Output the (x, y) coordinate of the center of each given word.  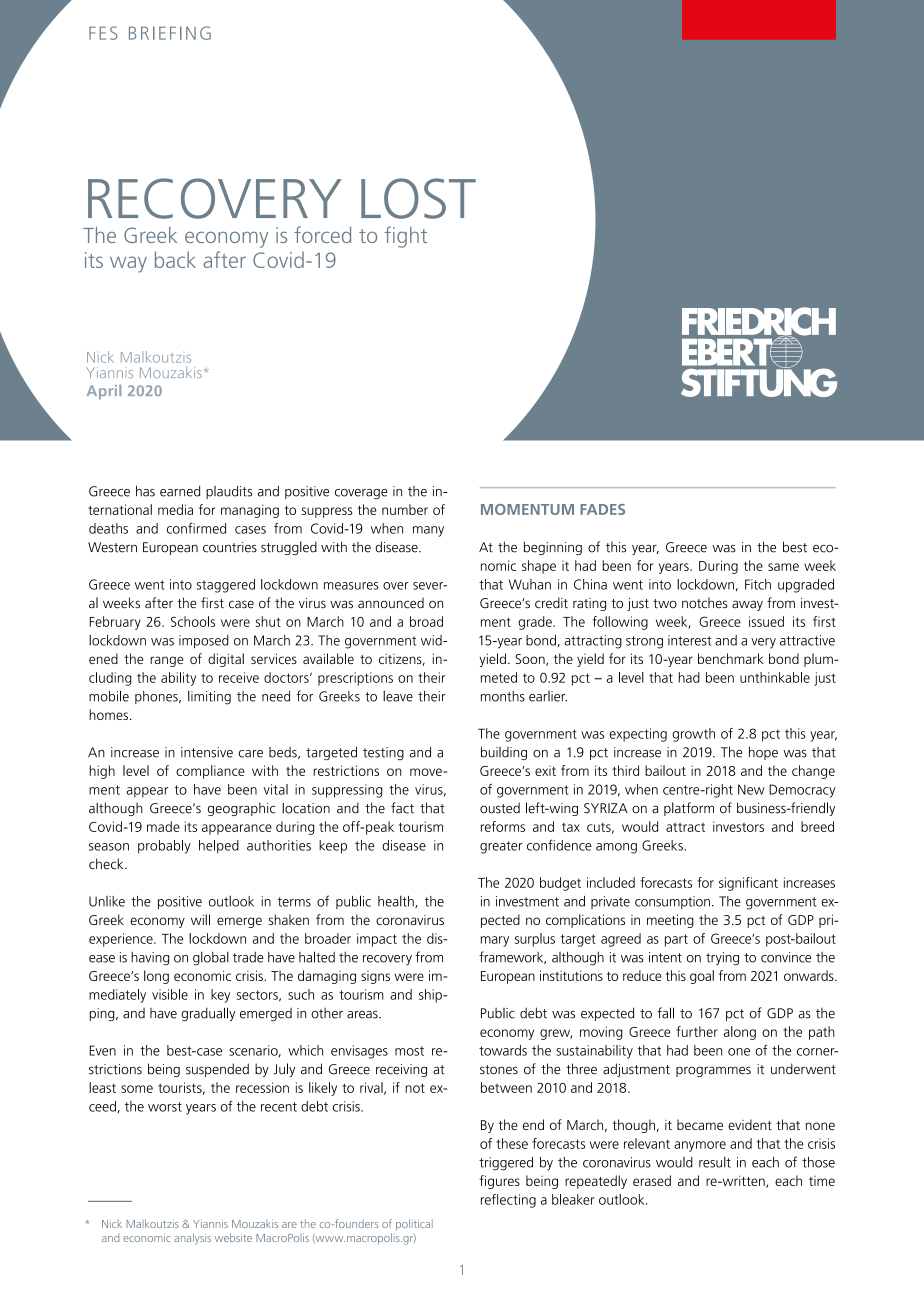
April (104, 392)
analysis (192, 1239)
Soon (531, 660)
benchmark (731, 658)
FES (103, 33)
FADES (602, 509)
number (405, 509)
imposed (204, 642)
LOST (418, 198)
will (200, 919)
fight (406, 237)
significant (748, 884)
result (715, 1162)
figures (499, 1182)
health (397, 902)
